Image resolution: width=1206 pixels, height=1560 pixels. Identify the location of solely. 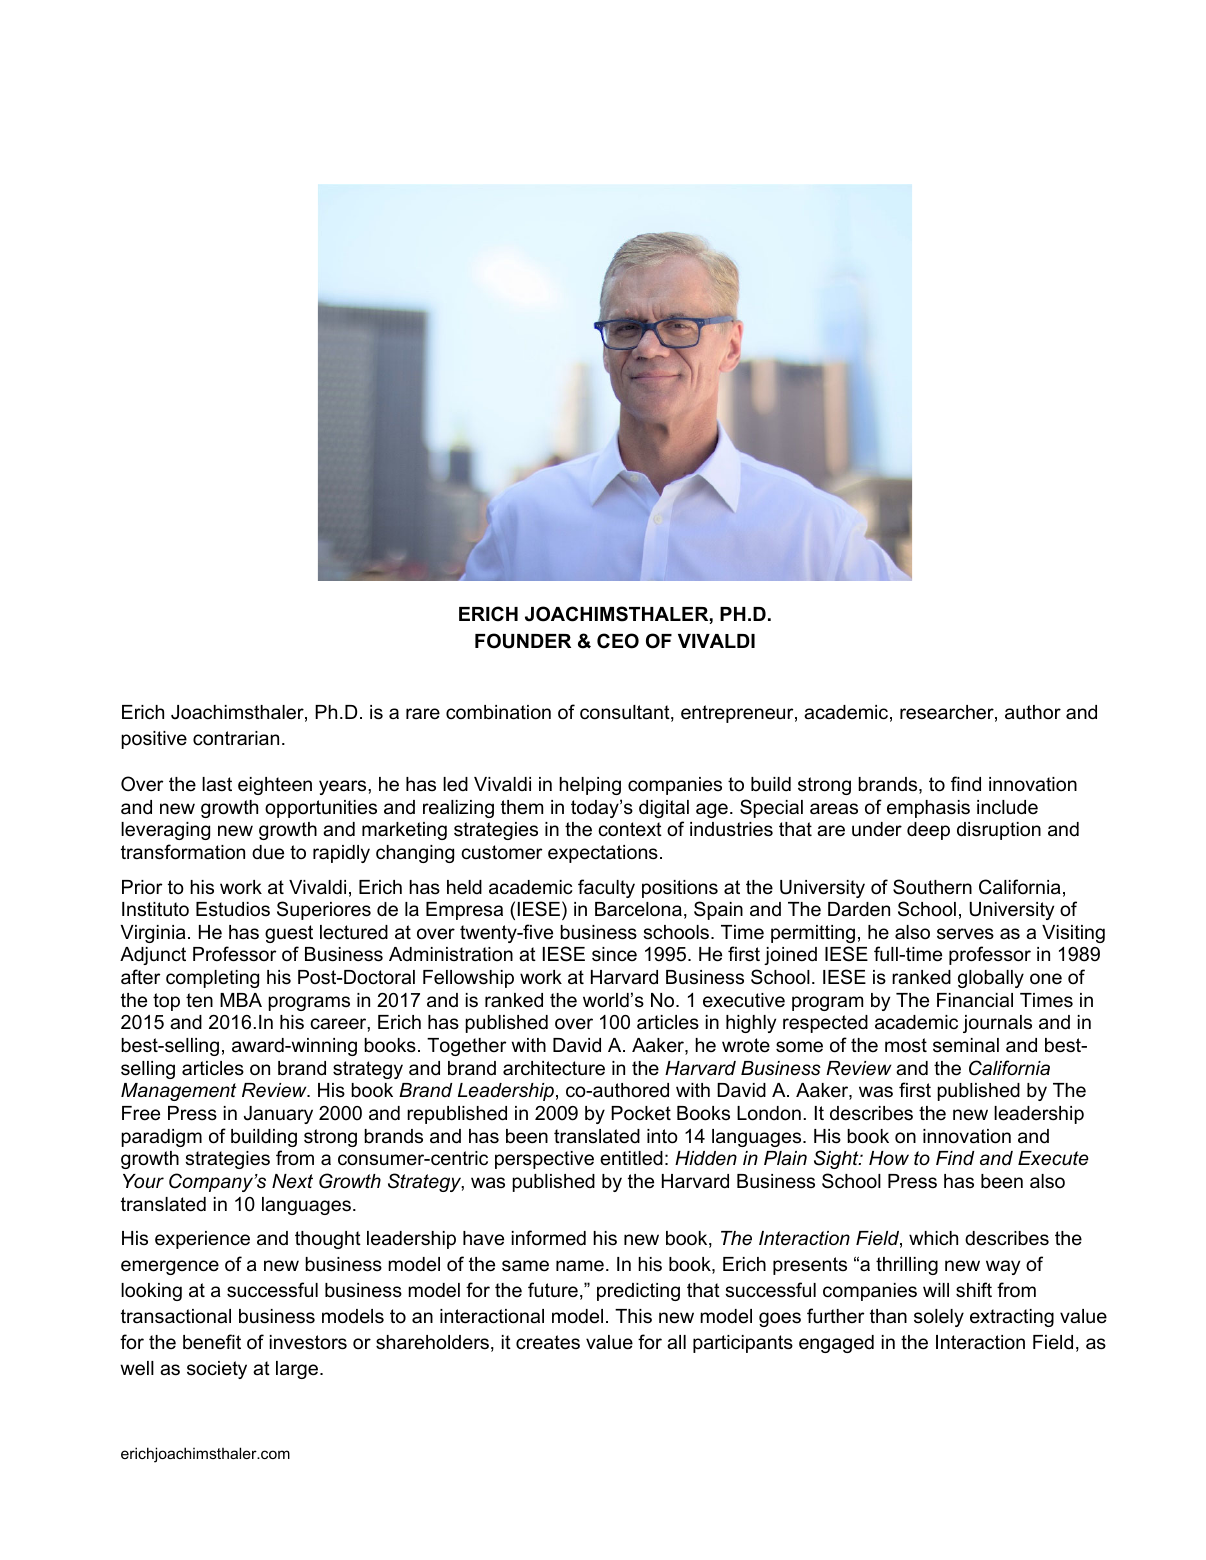
(939, 1318).
